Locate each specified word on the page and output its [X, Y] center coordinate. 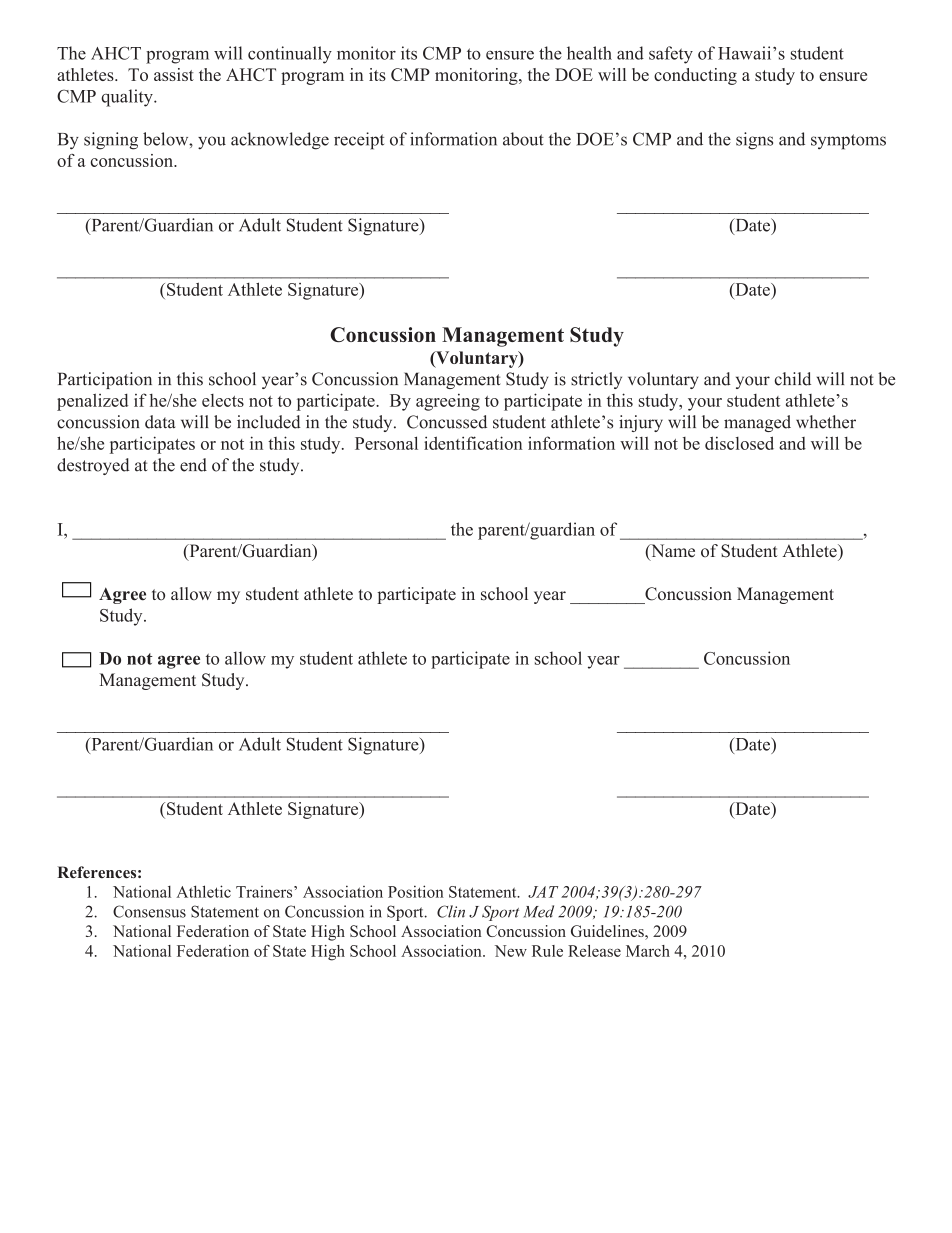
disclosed [739, 443]
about [523, 139]
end [193, 465]
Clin [451, 911]
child [793, 379]
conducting [695, 76]
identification [473, 443]
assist [174, 74]
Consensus [149, 911]
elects [223, 400]
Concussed [447, 422]
